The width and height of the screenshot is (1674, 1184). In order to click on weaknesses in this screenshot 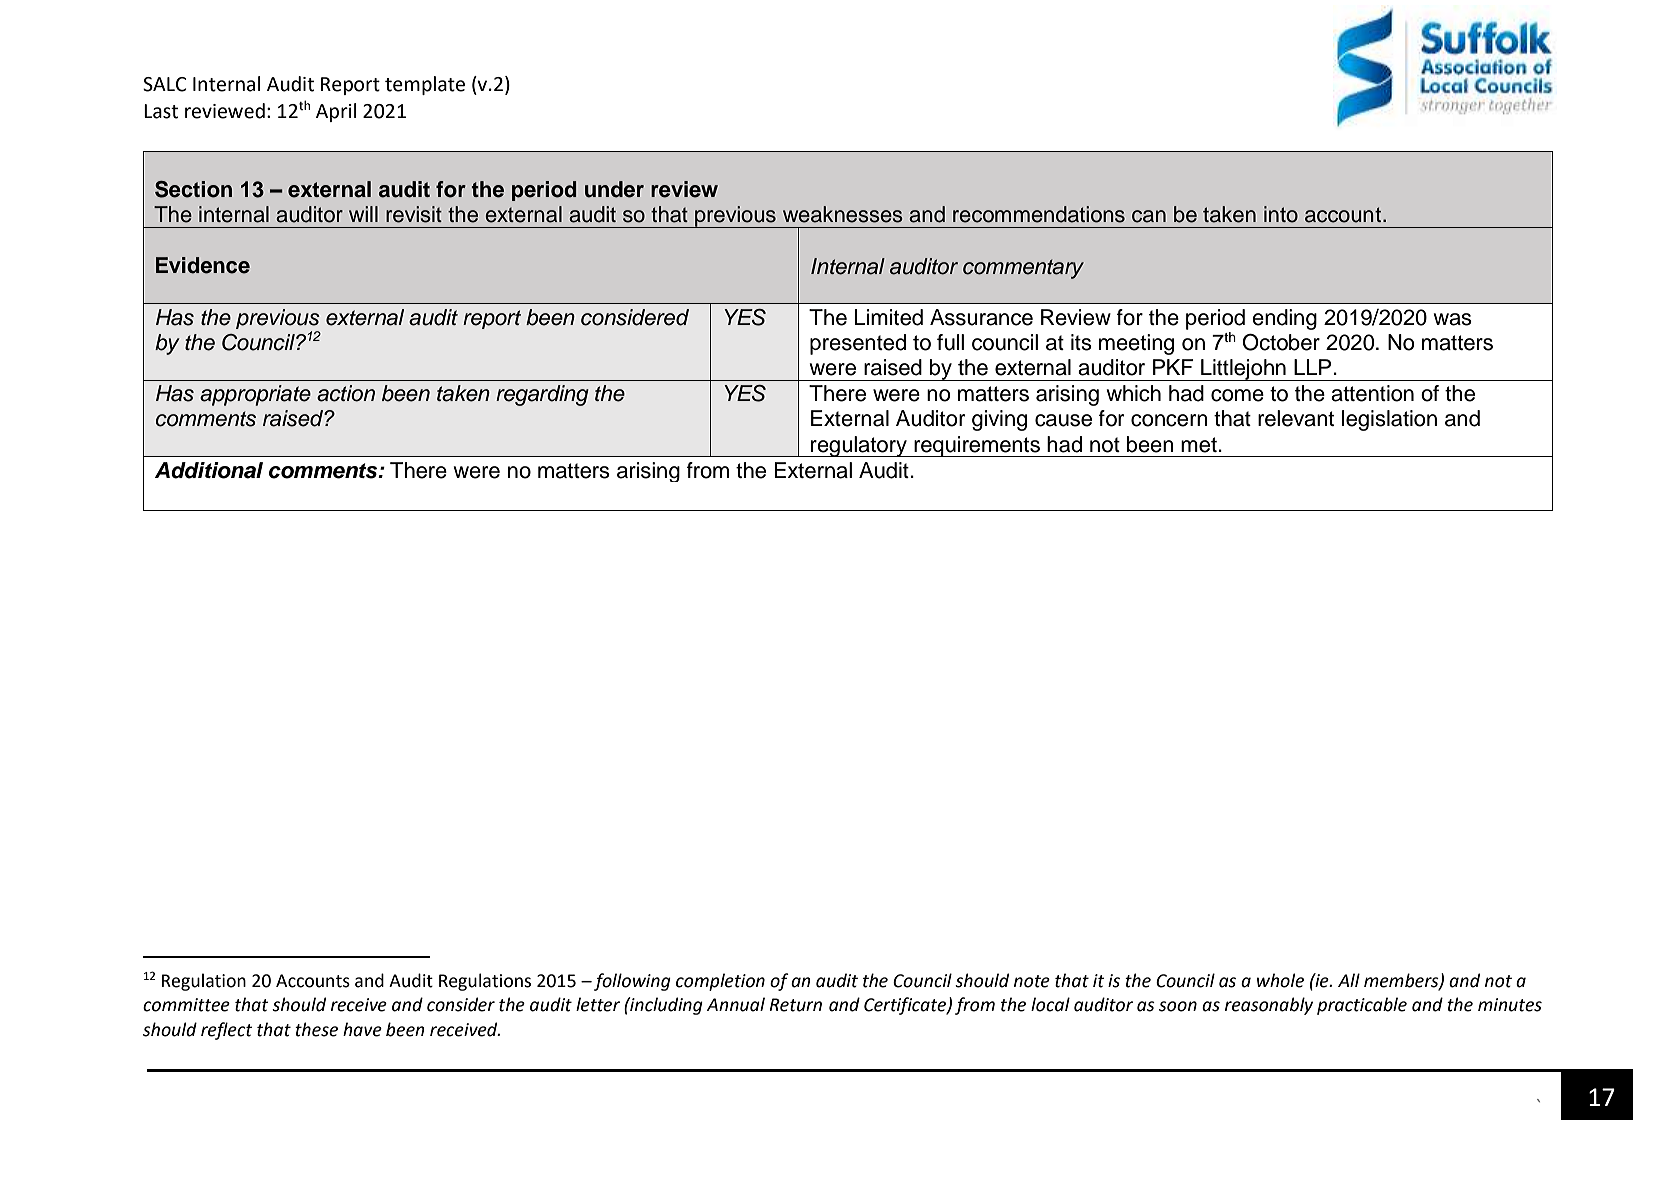, I will do `click(843, 214)`.
